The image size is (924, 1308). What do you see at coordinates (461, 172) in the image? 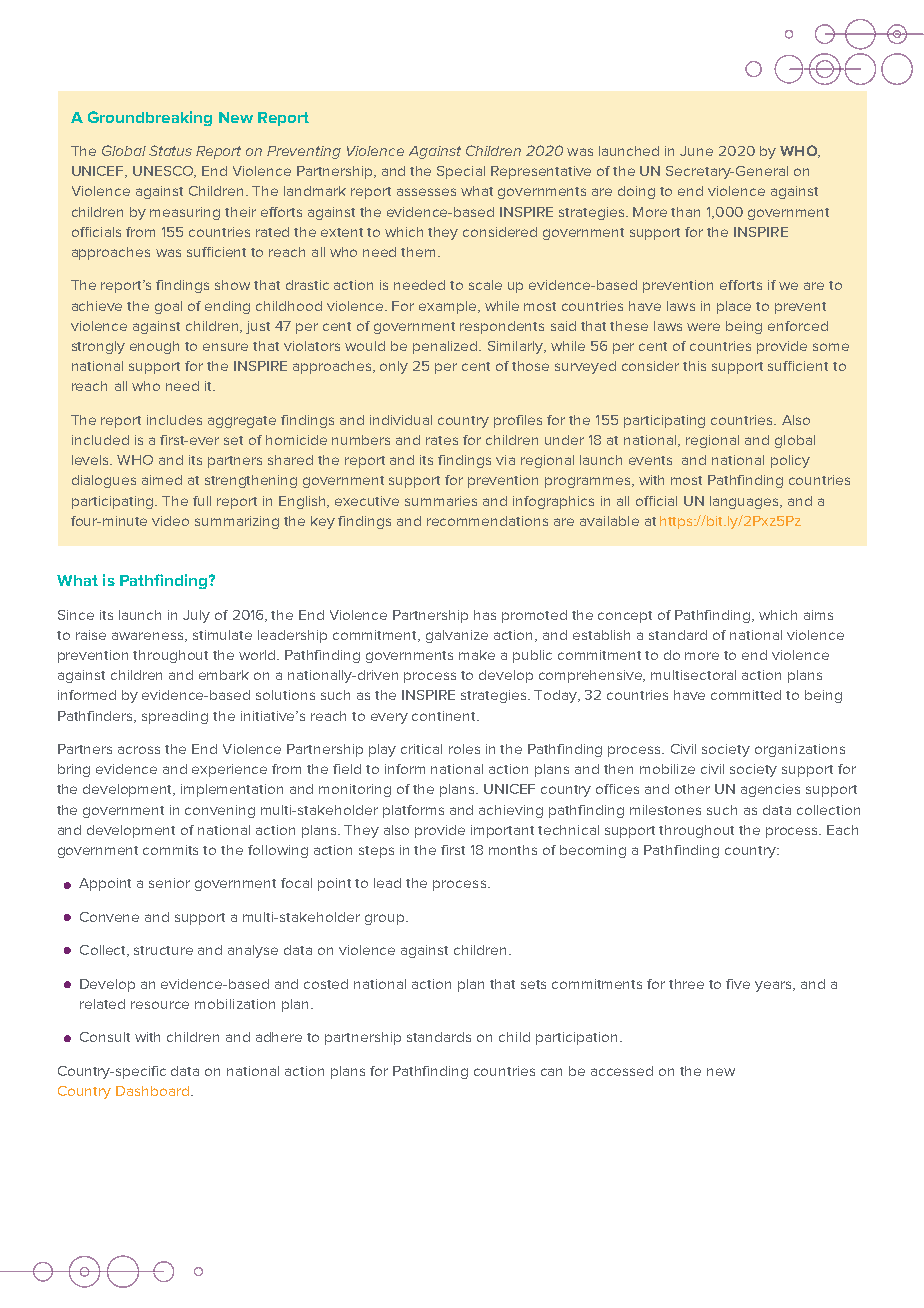
I see `Special` at bounding box center [461, 172].
